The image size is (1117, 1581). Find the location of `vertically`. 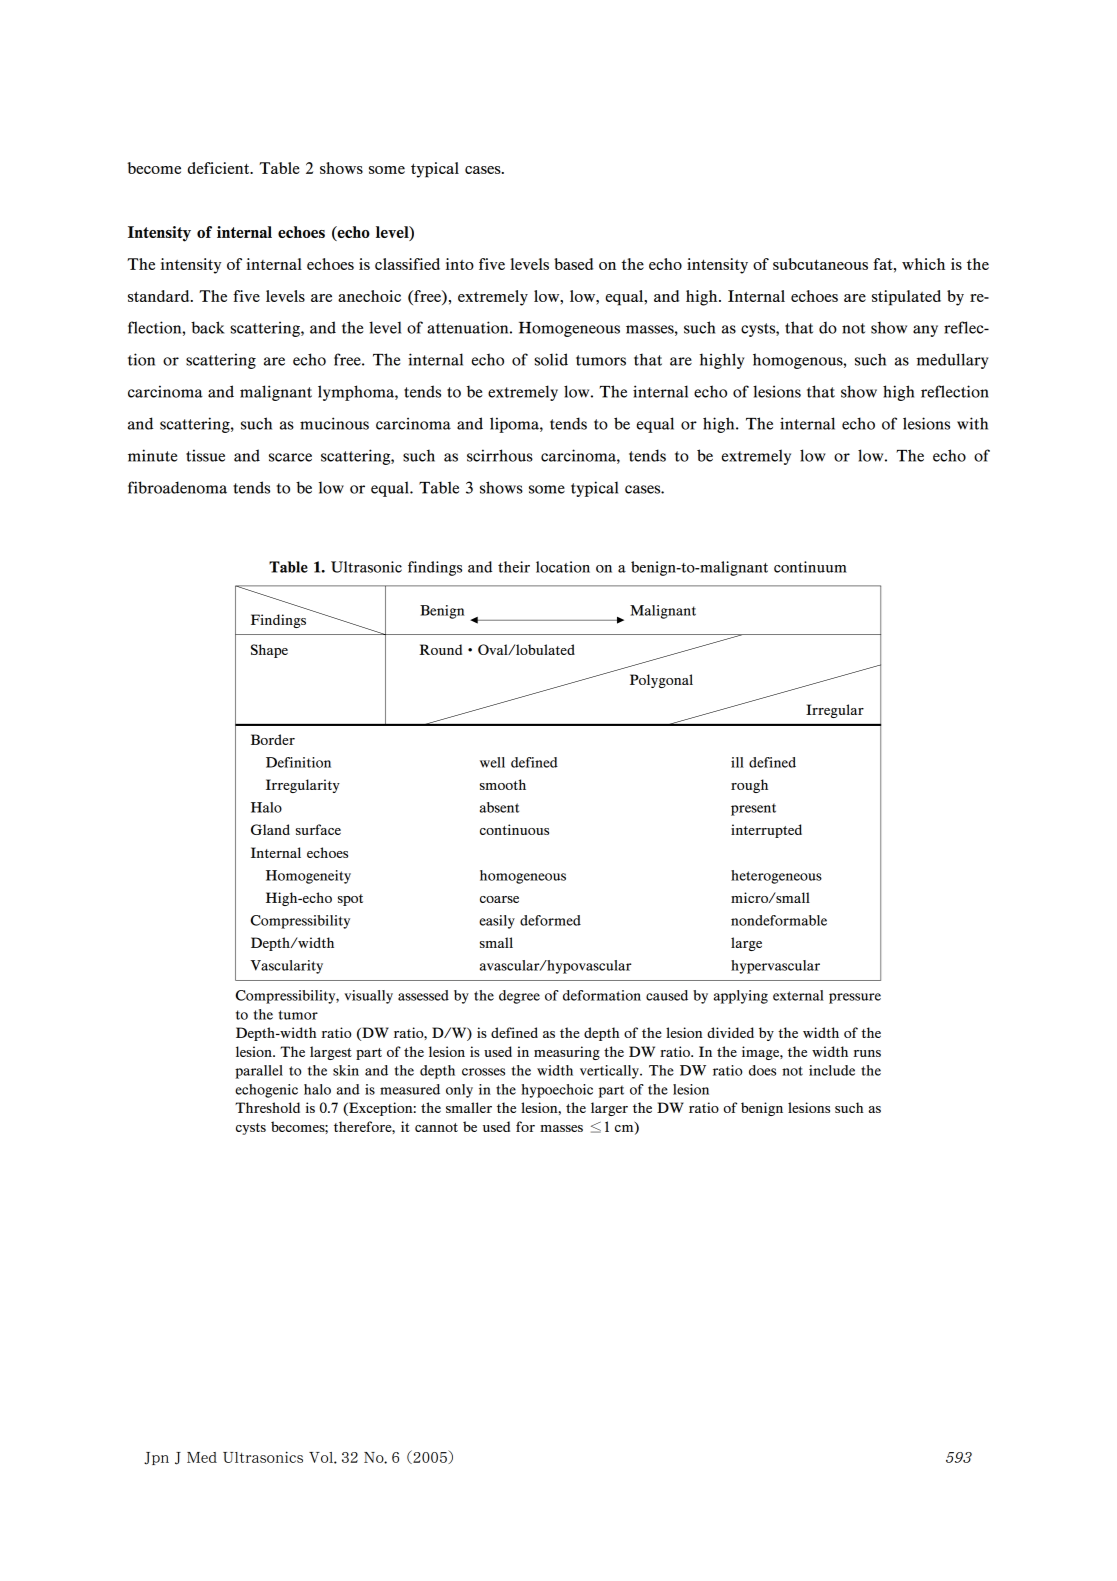

vertically is located at coordinates (610, 1072).
